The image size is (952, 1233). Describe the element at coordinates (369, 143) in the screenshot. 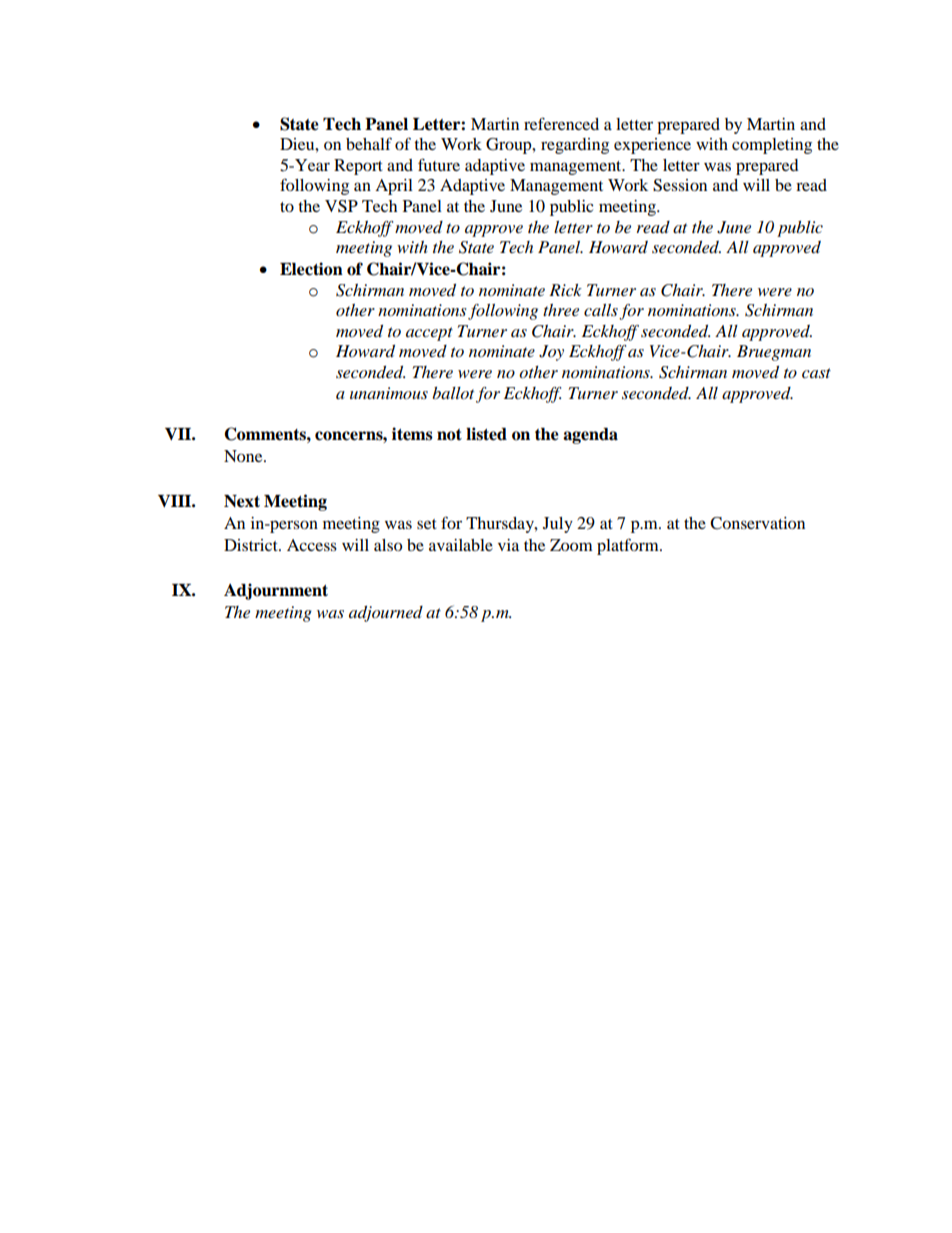

I see `behalf` at that location.
